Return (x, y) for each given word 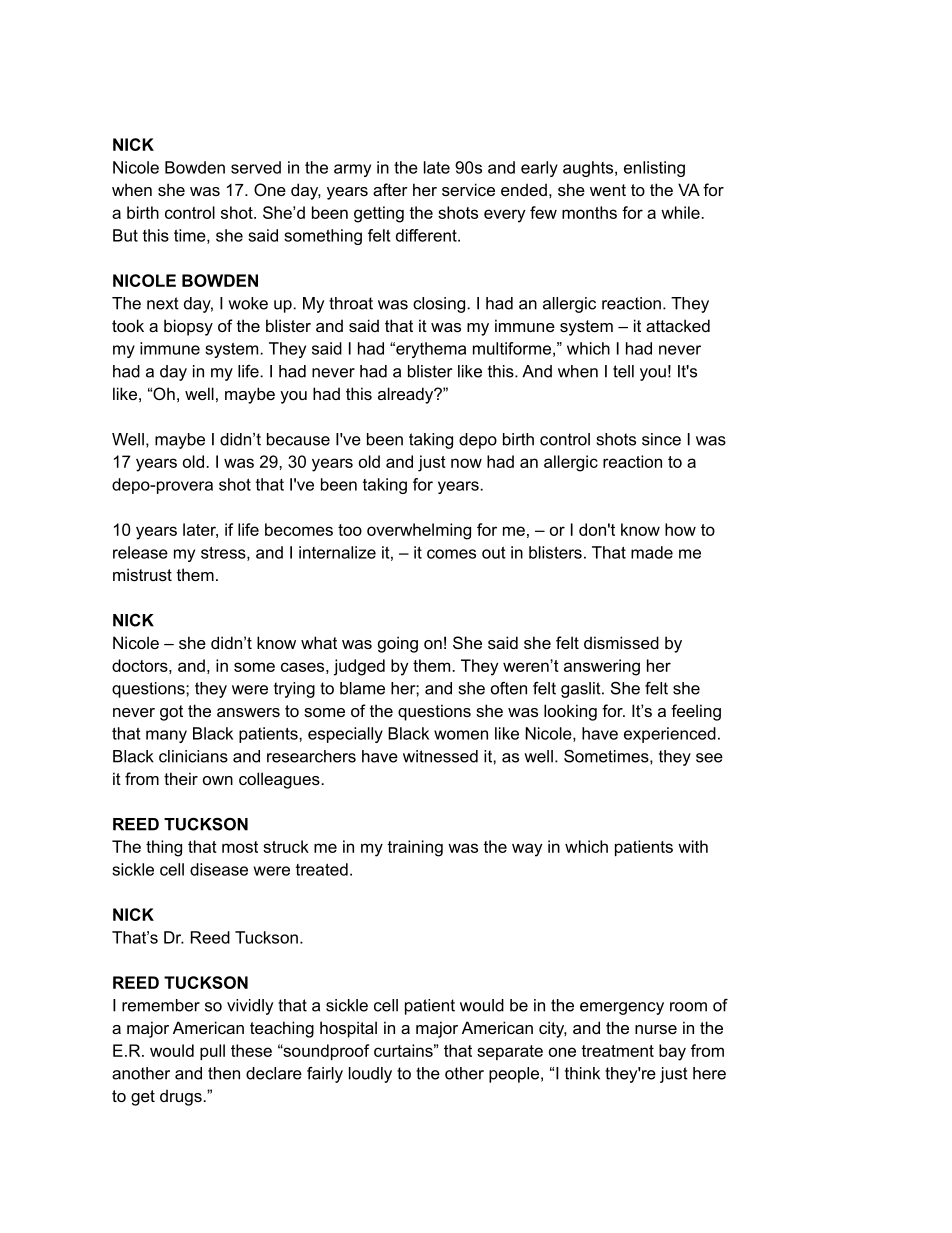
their (181, 778)
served (256, 167)
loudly (370, 1075)
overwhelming (419, 531)
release (140, 552)
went (608, 190)
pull (212, 1052)
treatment (617, 1051)
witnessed (440, 756)
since (661, 439)
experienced (670, 735)
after (390, 189)
